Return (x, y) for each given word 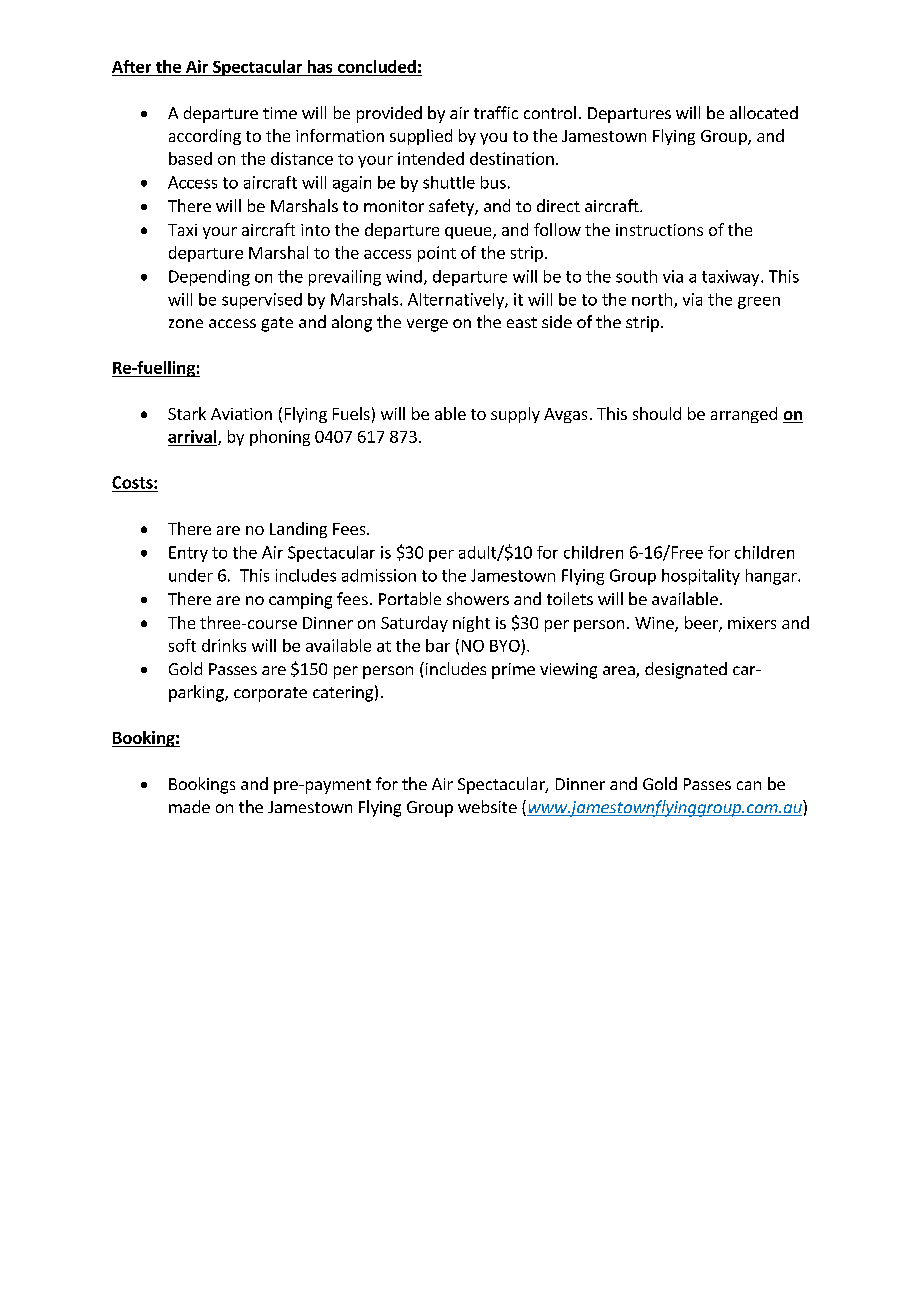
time (280, 113)
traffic (496, 112)
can (749, 785)
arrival (193, 438)
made (189, 806)
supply (515, 415)
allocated (764, 112)
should (657, 413)
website (487, 806)
